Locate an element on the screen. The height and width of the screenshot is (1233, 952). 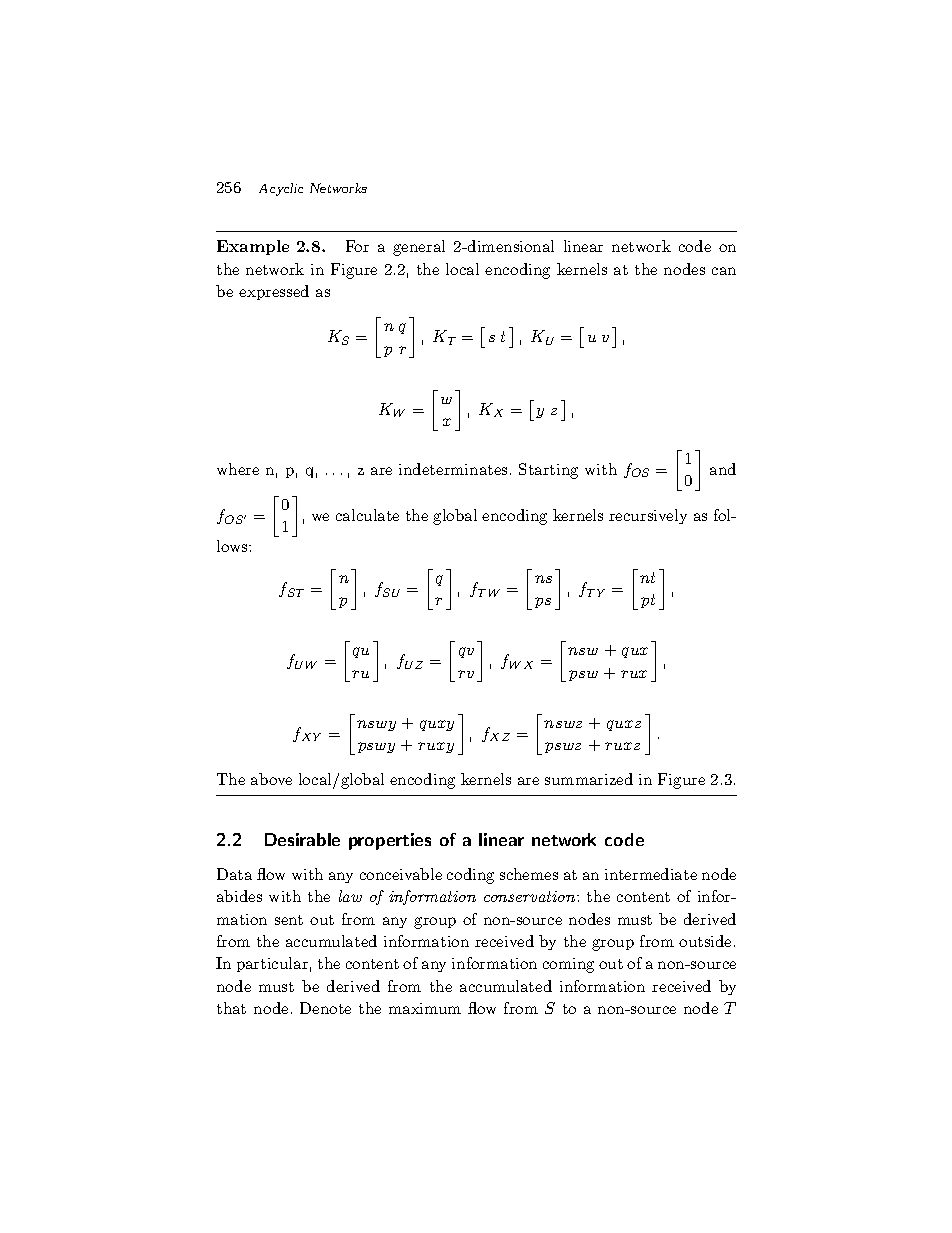
intermediate is located at coordinates (651, 874).
